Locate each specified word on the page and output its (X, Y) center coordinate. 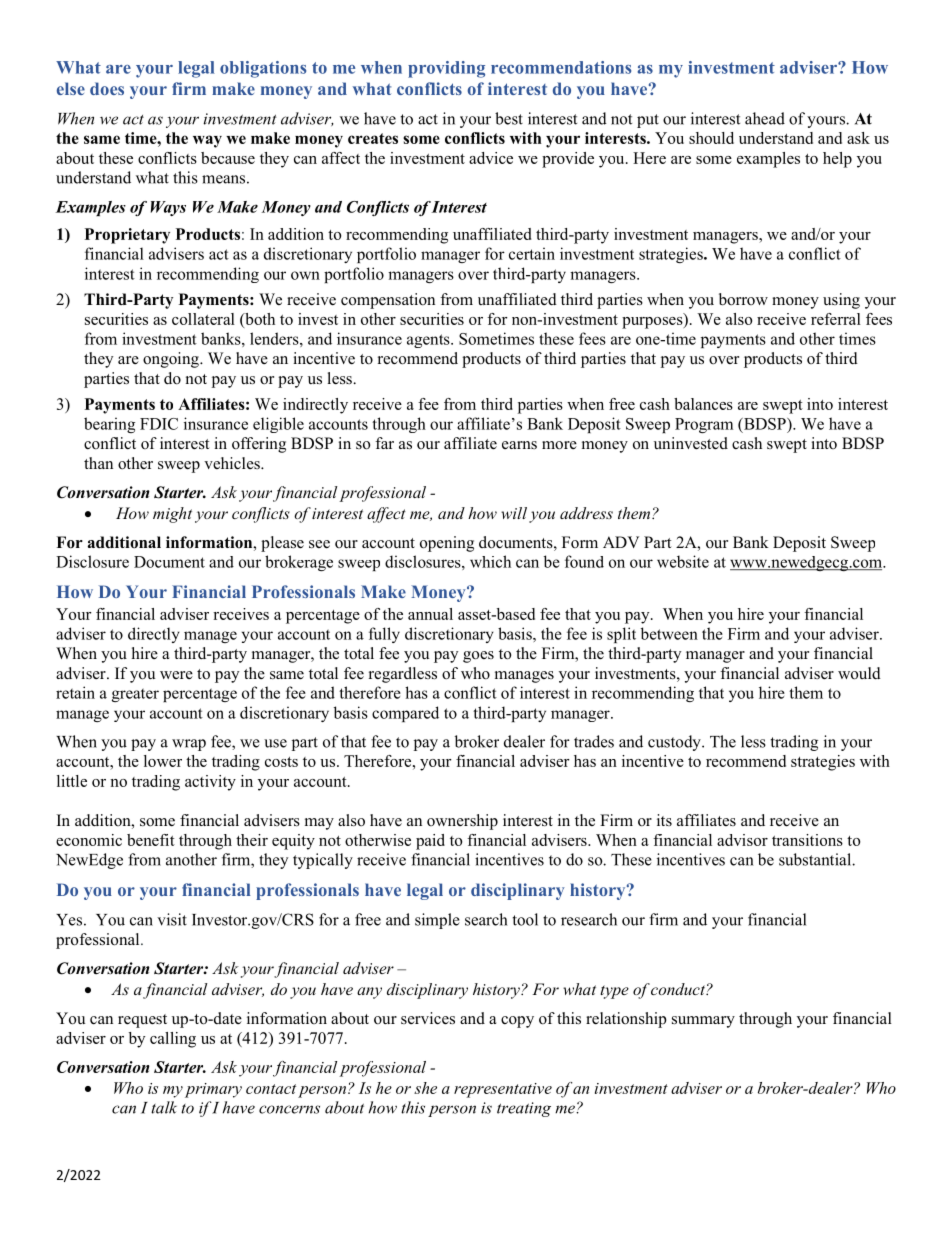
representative (503, 1090)
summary (703, 1022)
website (683, 561)
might (172, 515)
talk (164, 1107)
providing (446, 69)
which (490, 561)
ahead (765, 118)
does (107, 88)
